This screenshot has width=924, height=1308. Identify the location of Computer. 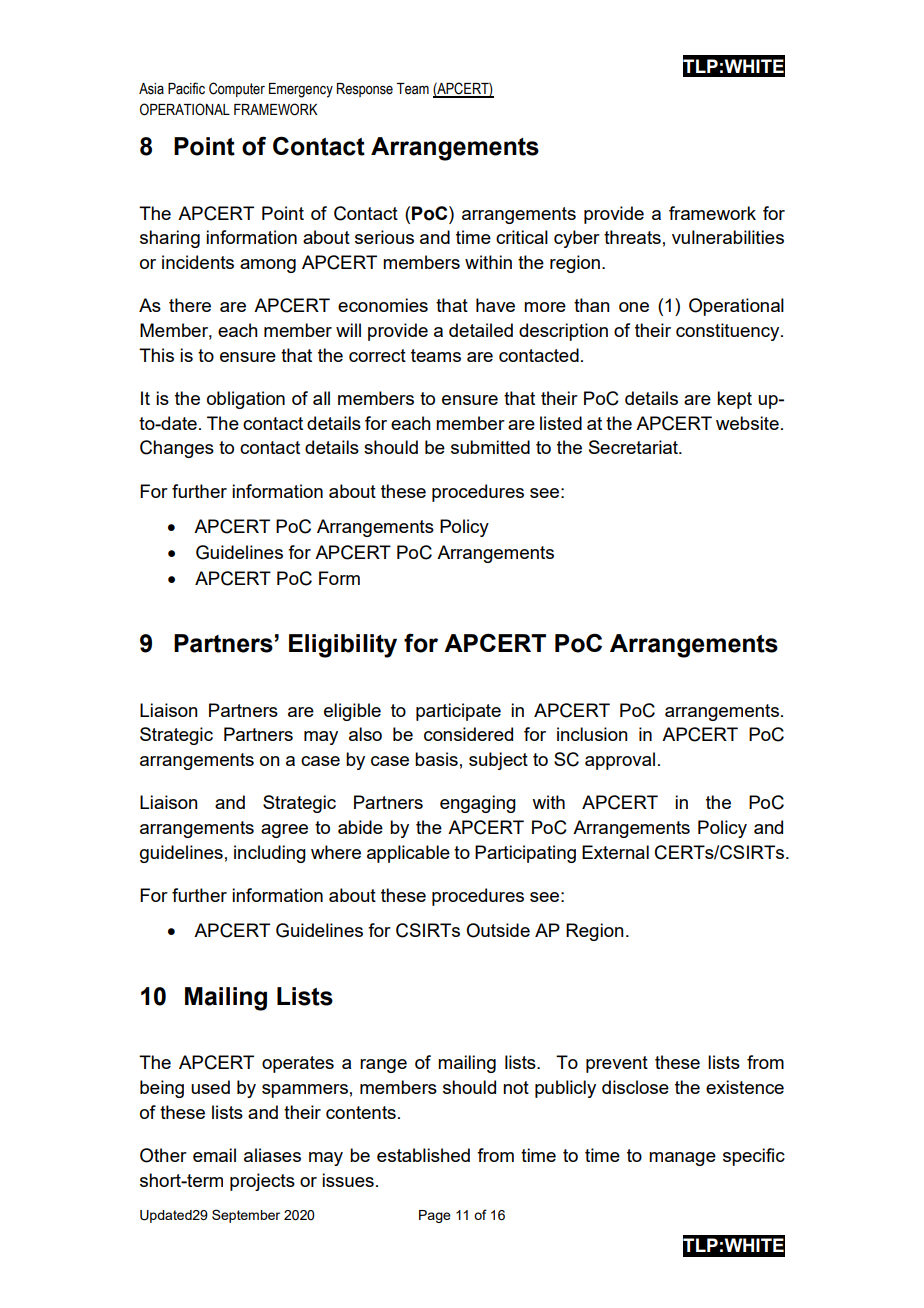
(237, 89).
